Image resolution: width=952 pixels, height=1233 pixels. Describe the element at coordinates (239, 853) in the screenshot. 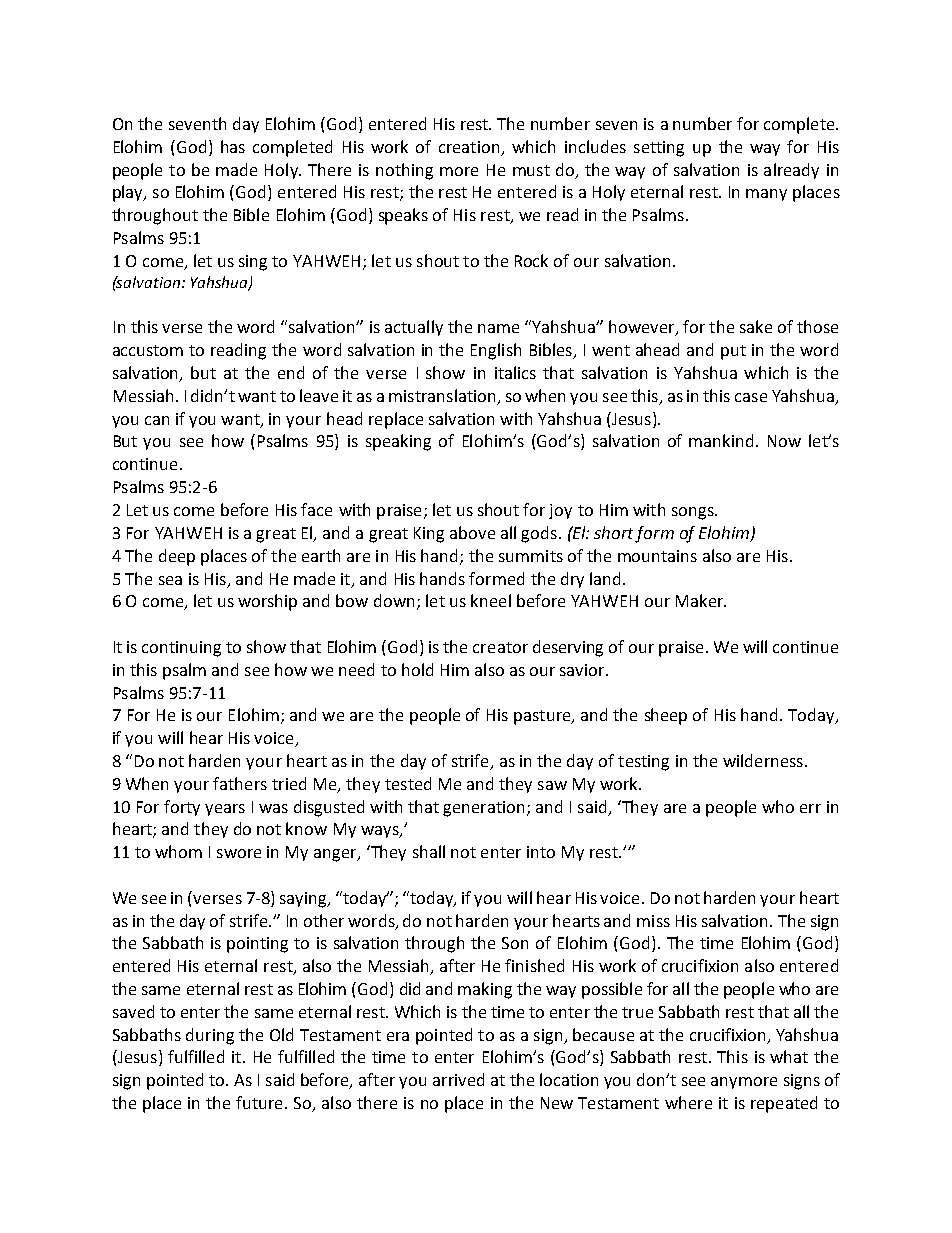

I see `swore` at that location.
